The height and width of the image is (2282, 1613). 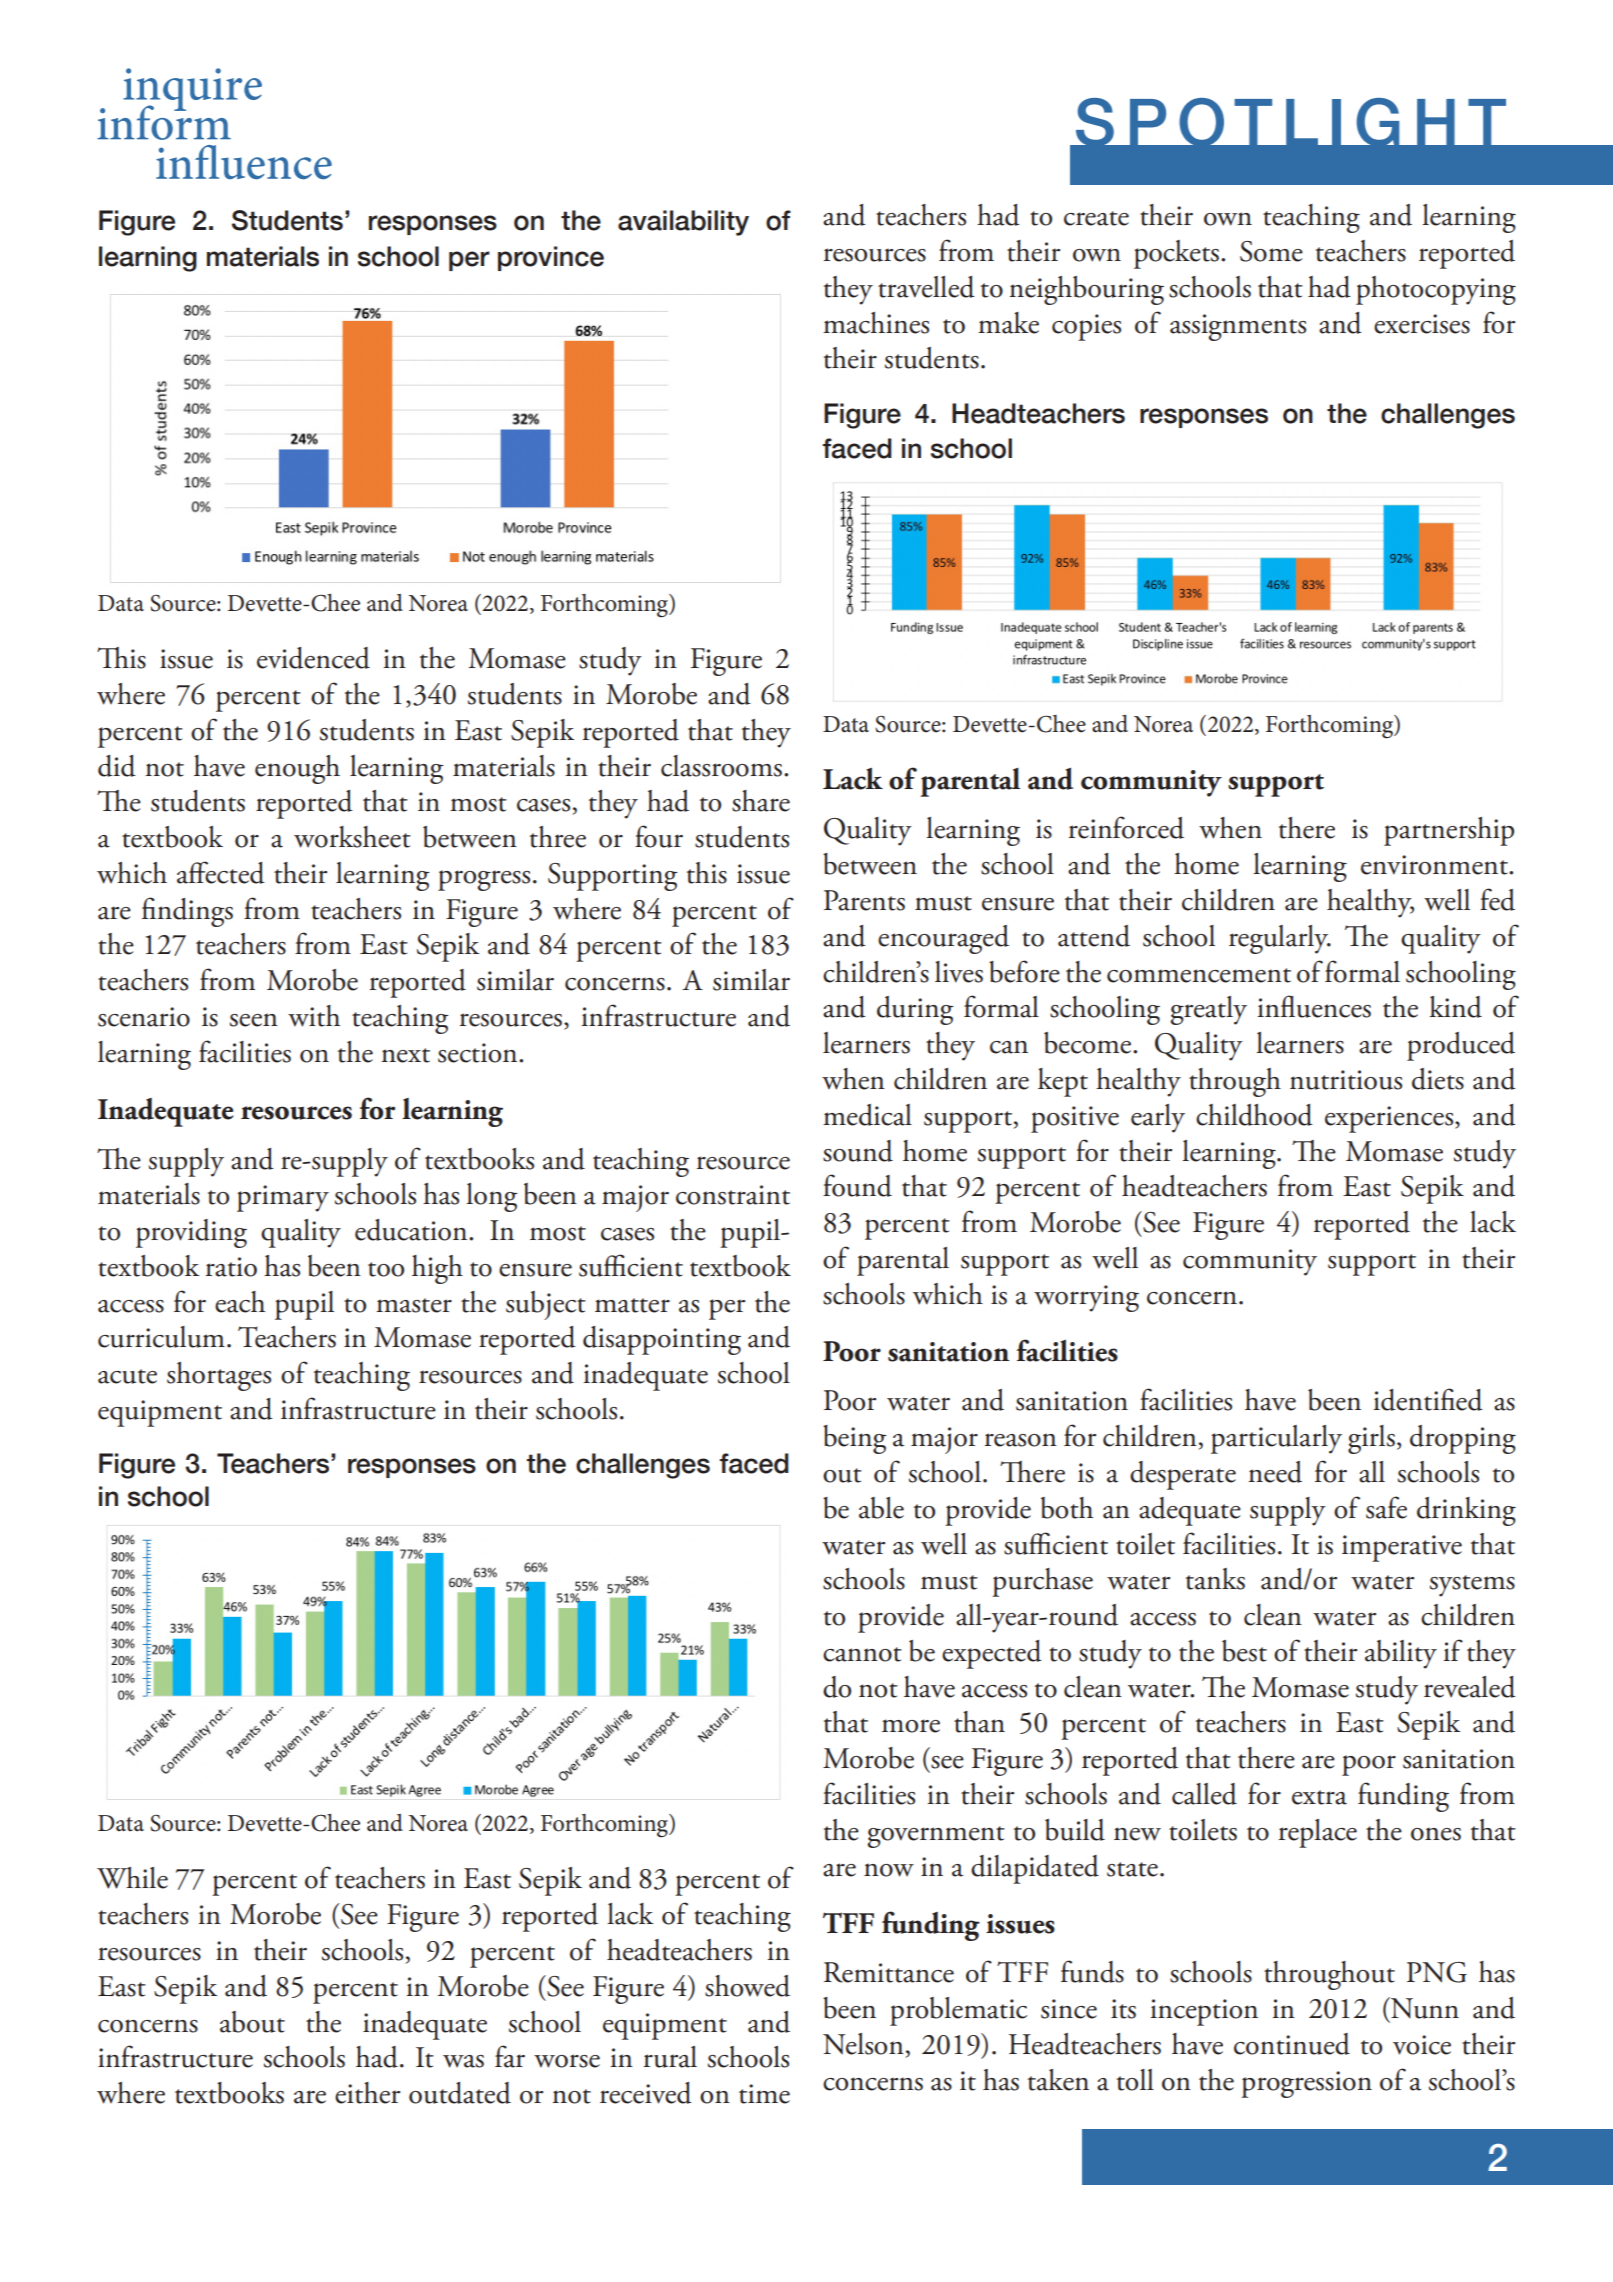 What do you see at coordinates (1292, 2044) in the image?
I see `continued` at bounding box center [1292, 2044].
